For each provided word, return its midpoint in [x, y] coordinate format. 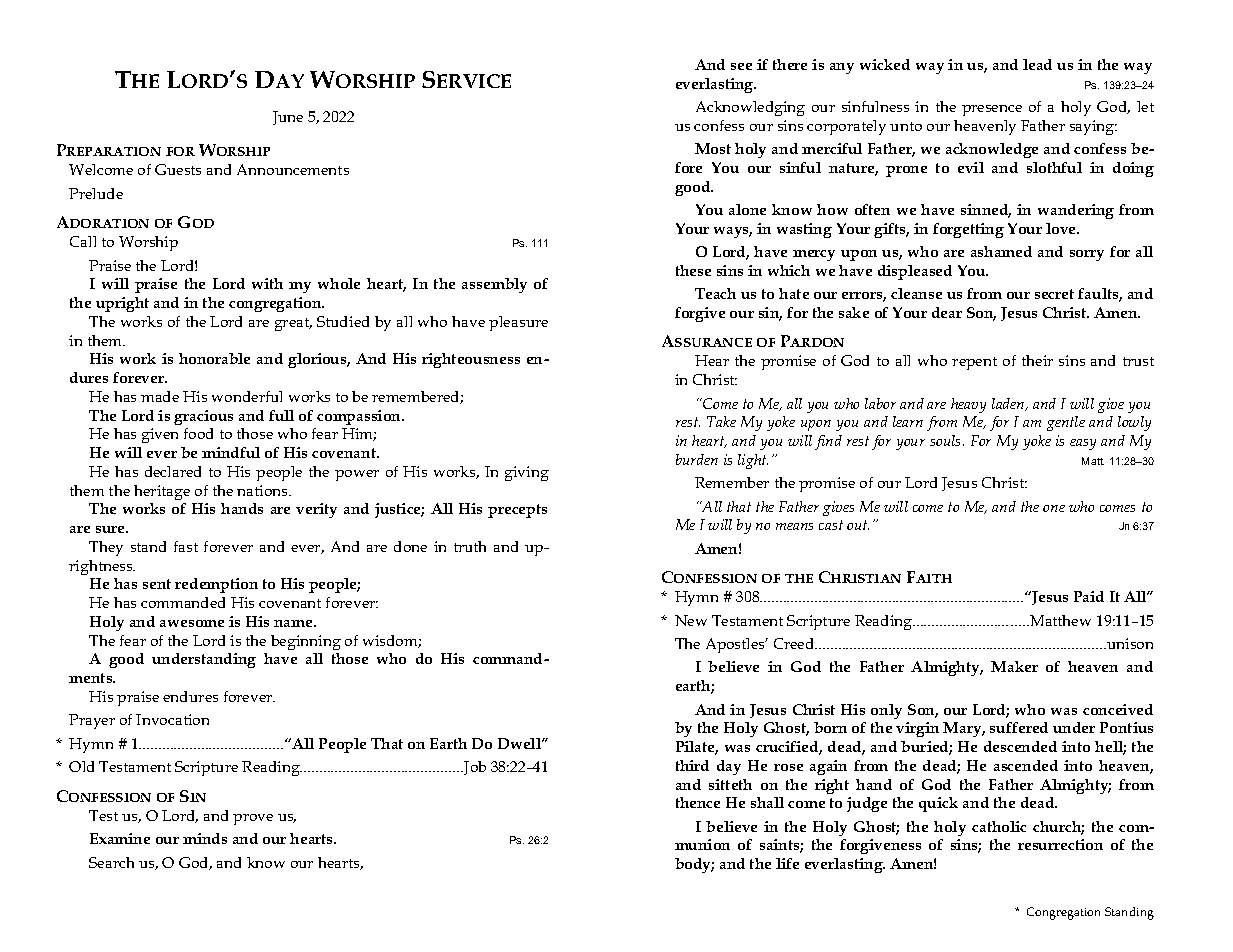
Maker [1014, 666]
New [691, 620]
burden [697, 459]
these [693, 270]
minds [205, 838]
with [267, 283]
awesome [192, 623]
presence [992, 110]
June [288, 118]
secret [1054, 294]
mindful [231, 452]
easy [1083, 444]
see [741, 66]
